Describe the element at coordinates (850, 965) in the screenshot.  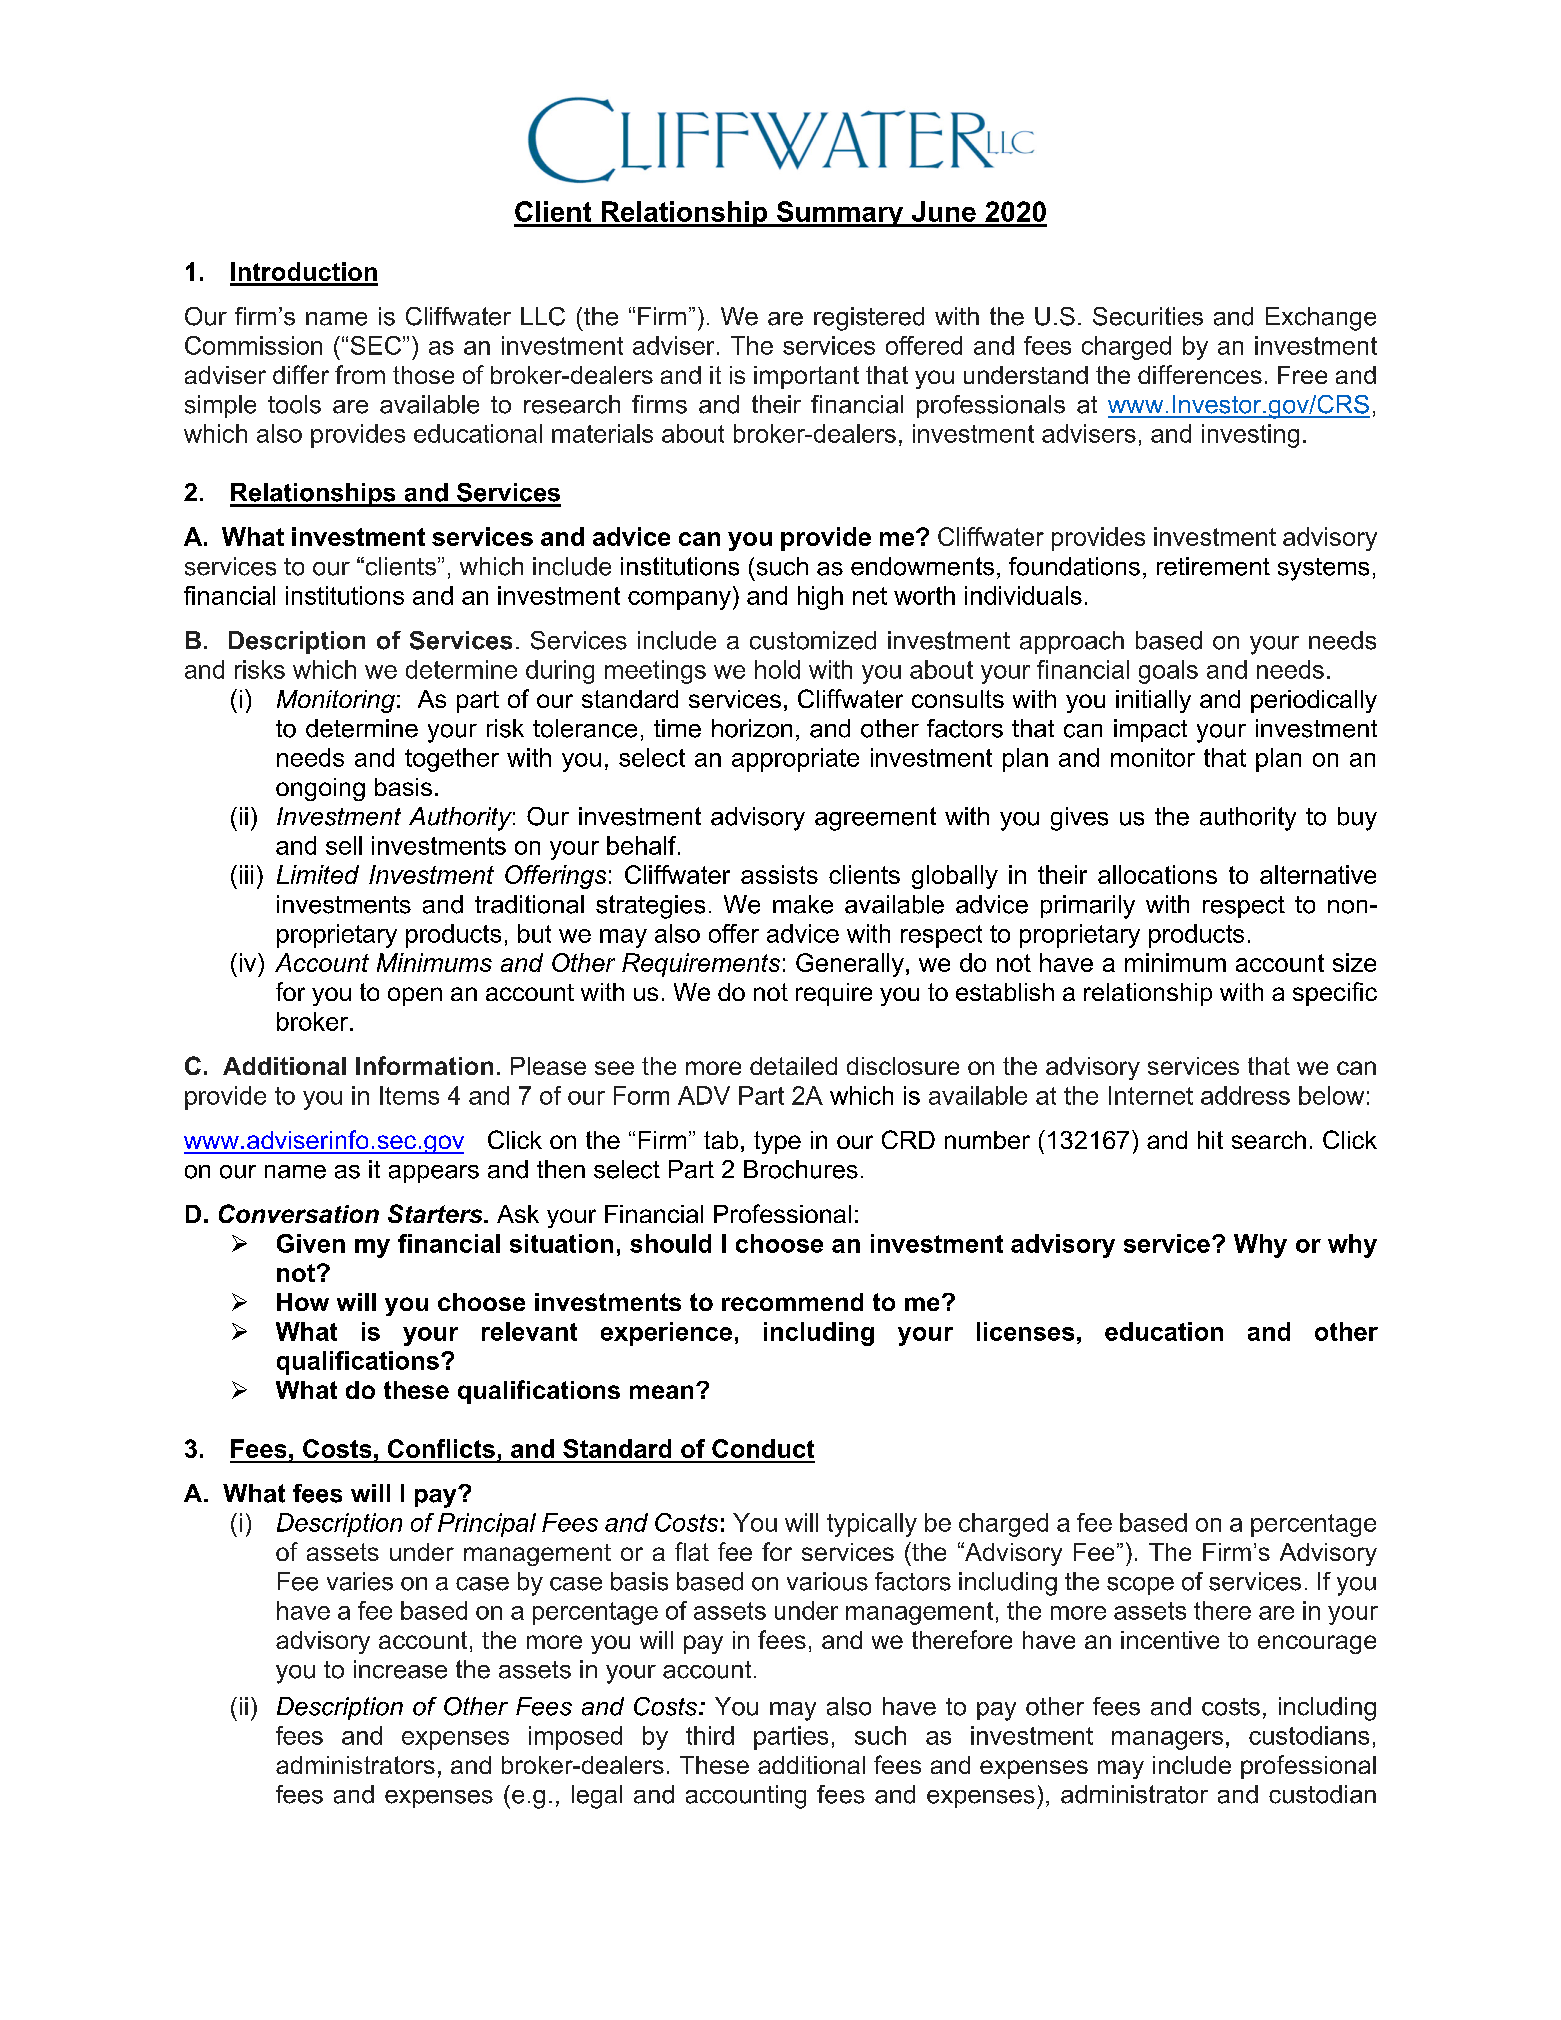
I see `Generally` at that location.
